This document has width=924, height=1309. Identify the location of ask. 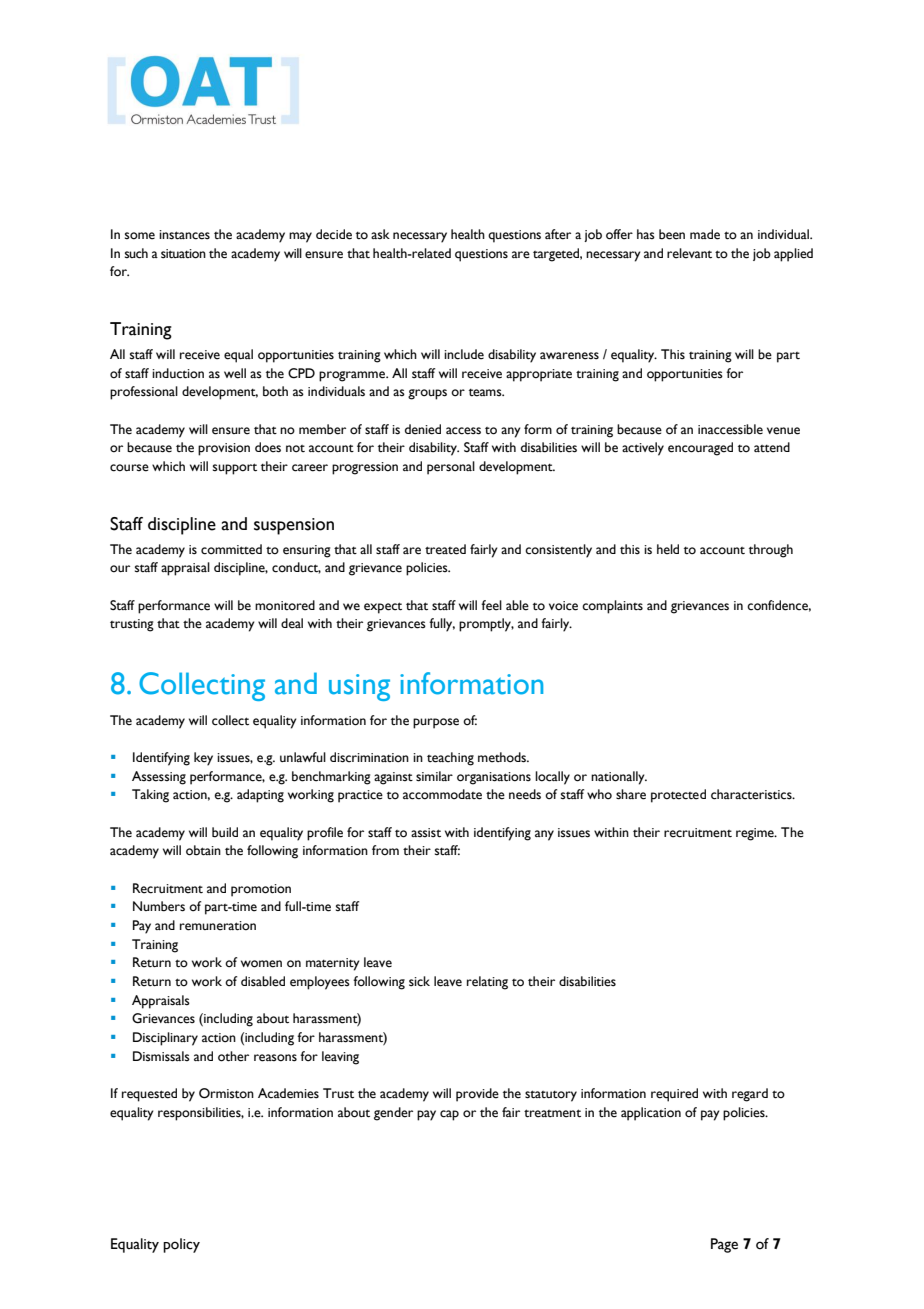
(380, 234).
